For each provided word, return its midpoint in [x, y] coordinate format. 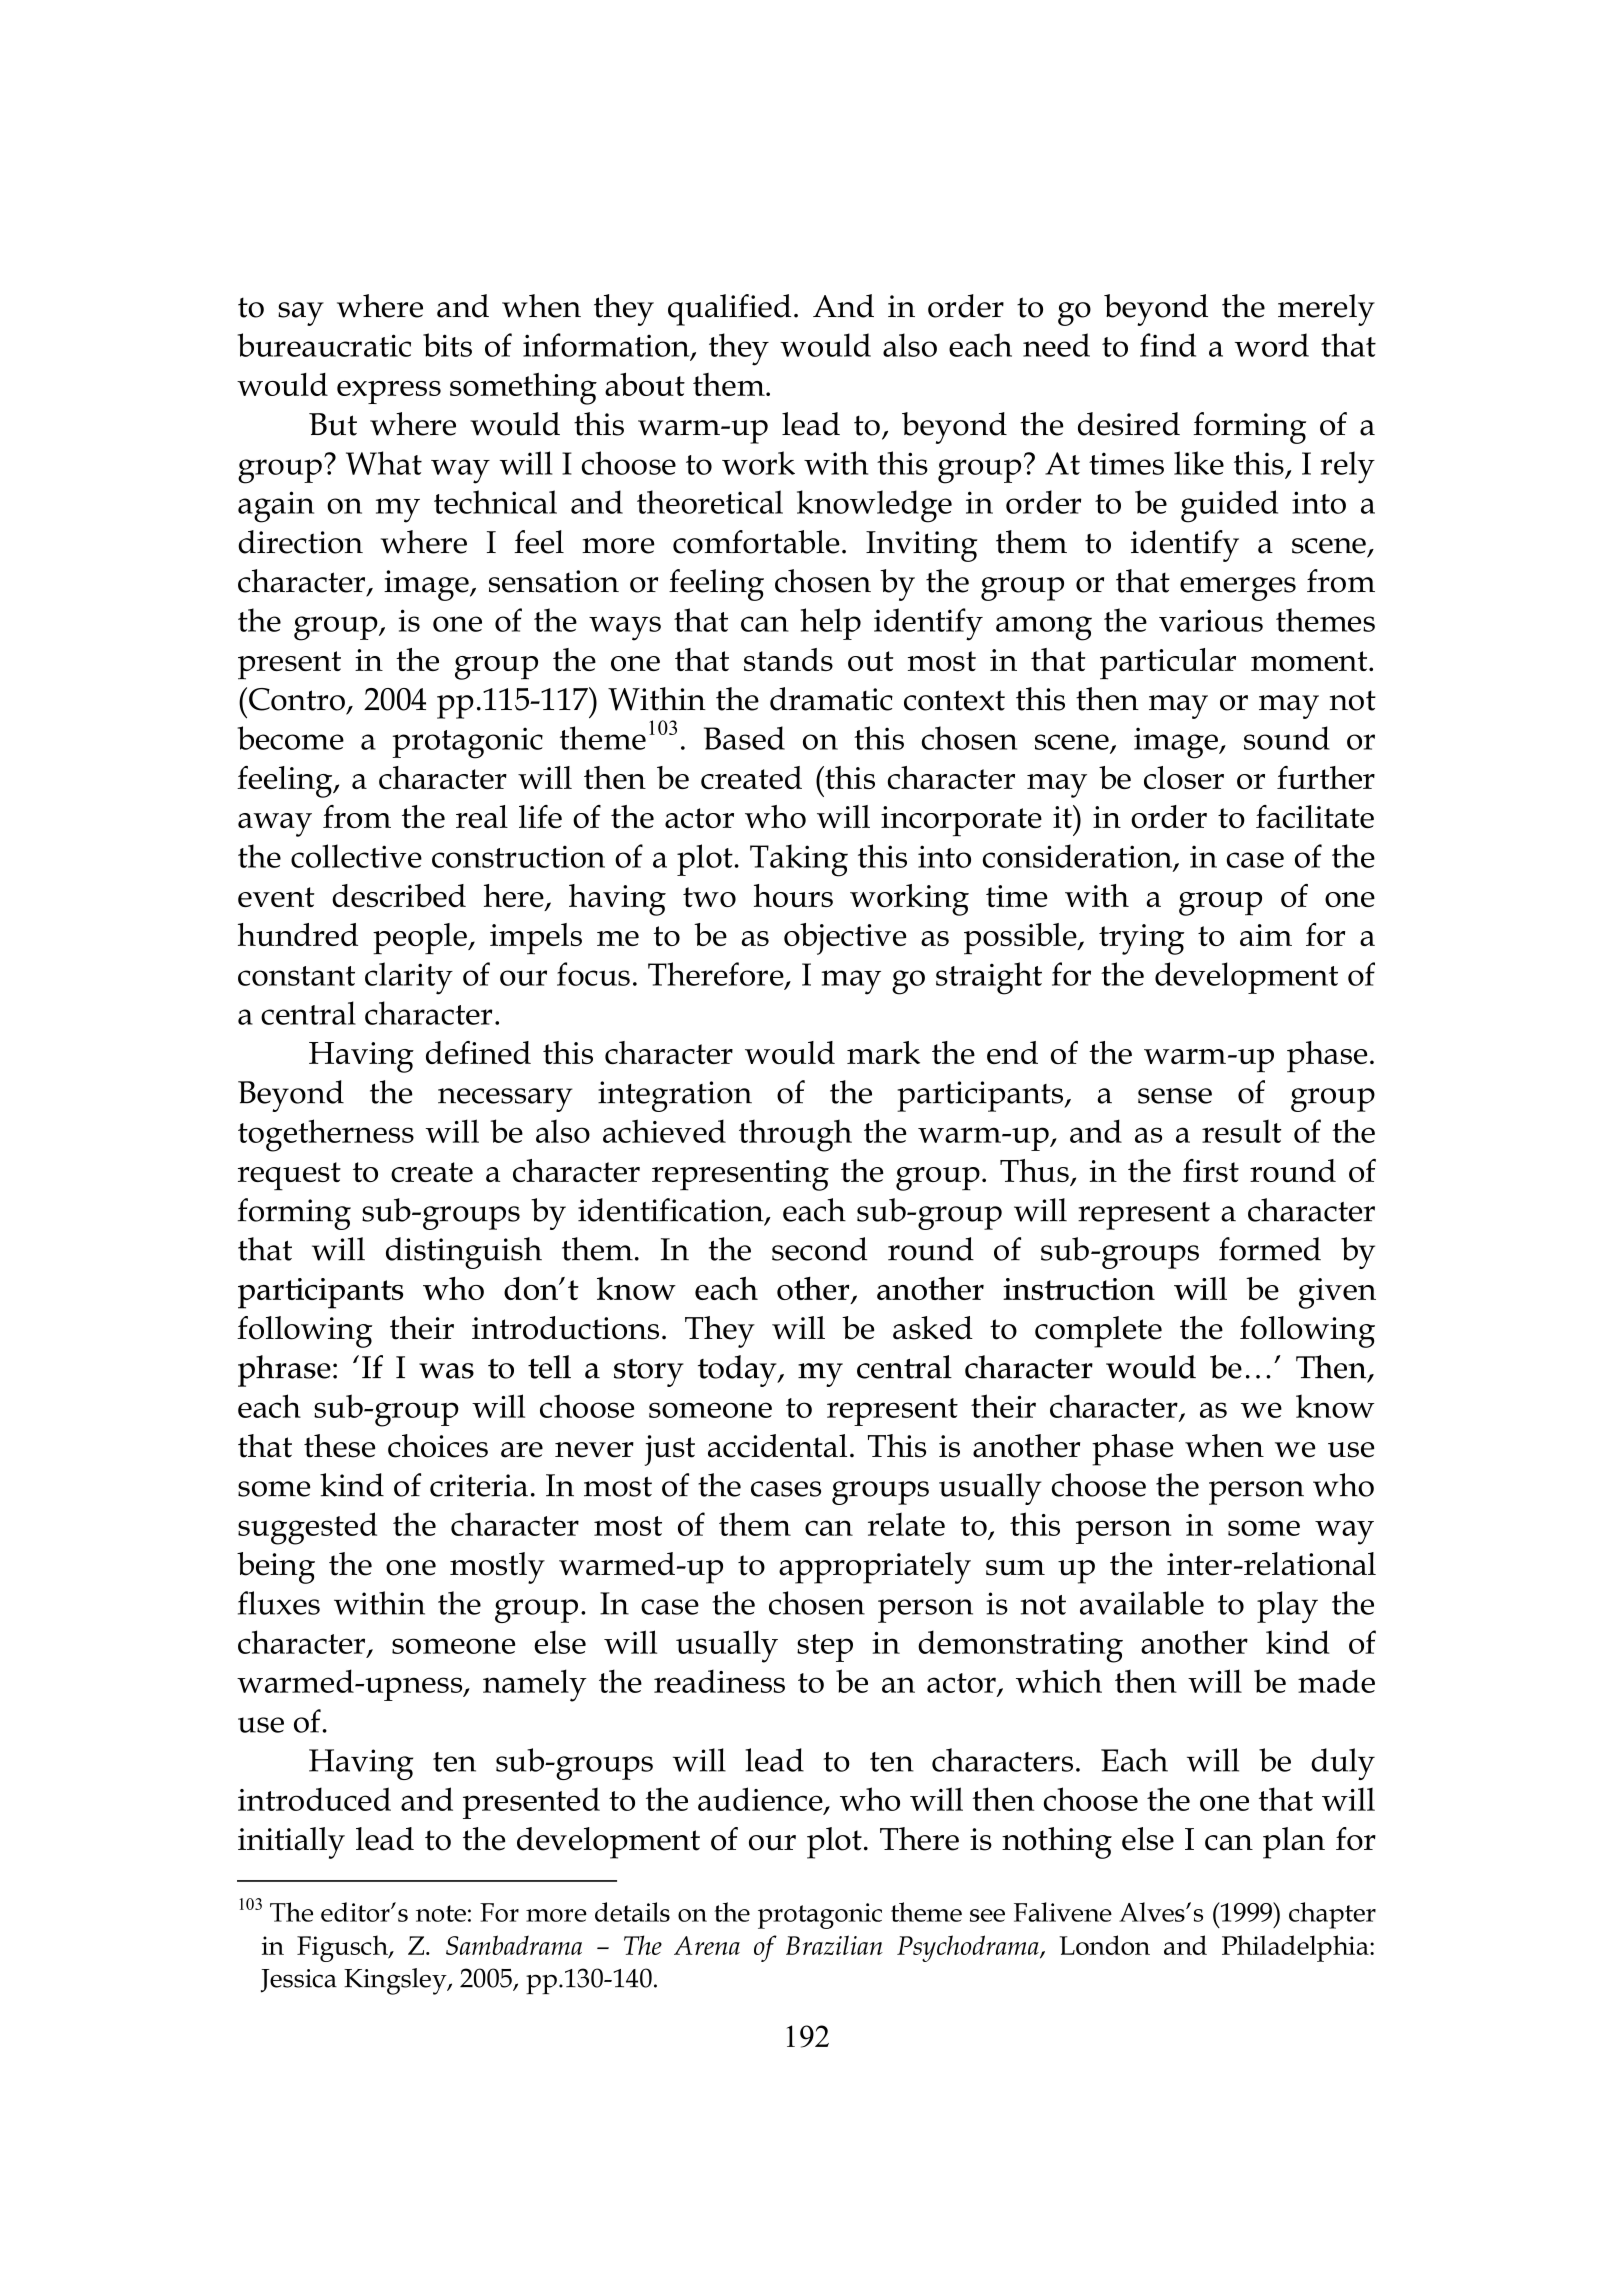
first [1211, 1170]
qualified [729, 310]
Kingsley [396, 1981]
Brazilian [834, 1945]
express [389, 392]
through [795, 1135]
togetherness [326, 1135]
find [1168, 345]
